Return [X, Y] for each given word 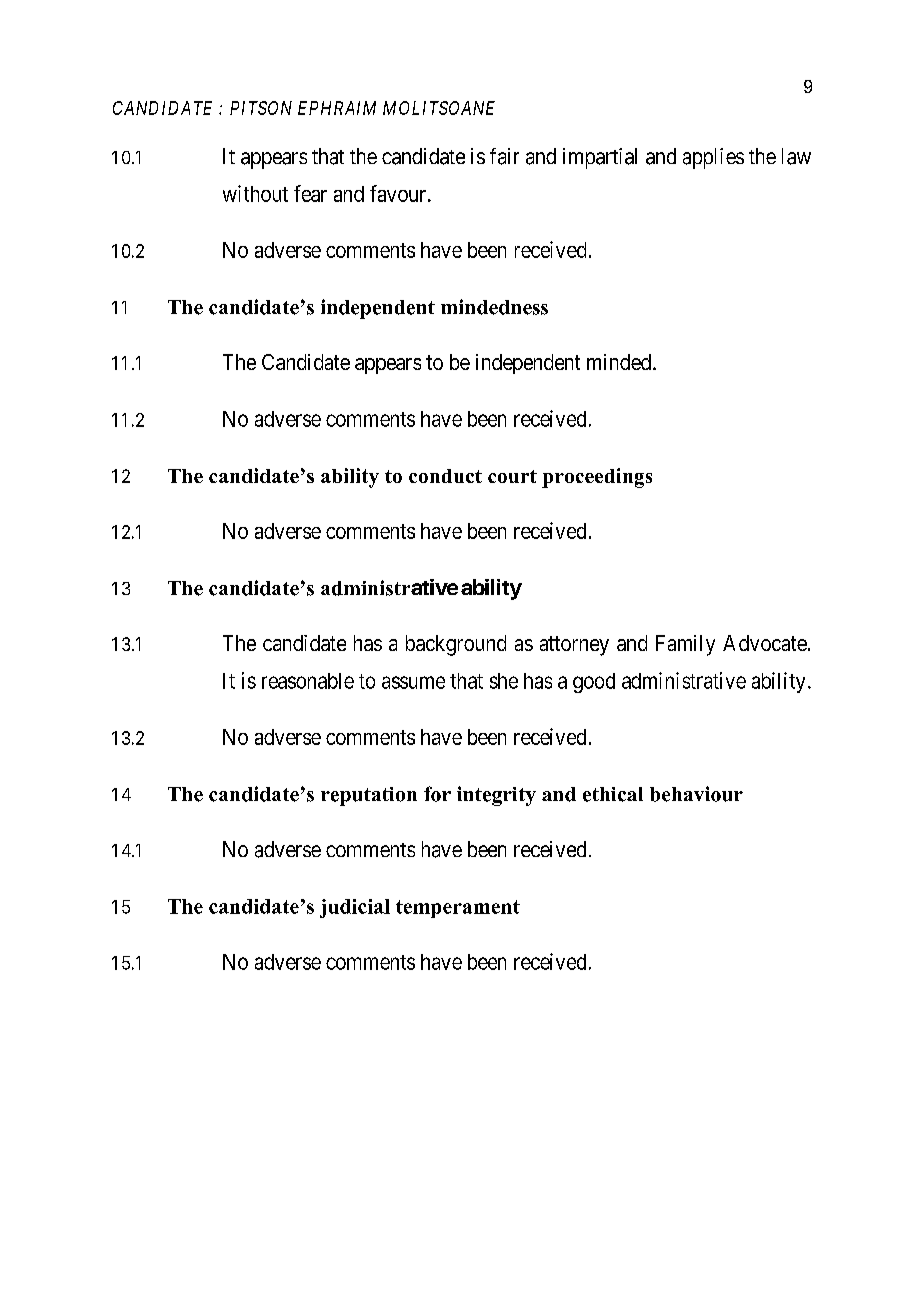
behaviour [696, 794]
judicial [355, 908]
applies [713, 158]
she [504, 681]
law [796, 156]
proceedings [597, 478]
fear [310, 193]
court [512, 476]
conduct [445, 476]
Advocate [765, 643]
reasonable [308, 681]
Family [685, 645]
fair [504, 156]
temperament [458, 909]
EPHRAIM [337, 108]
